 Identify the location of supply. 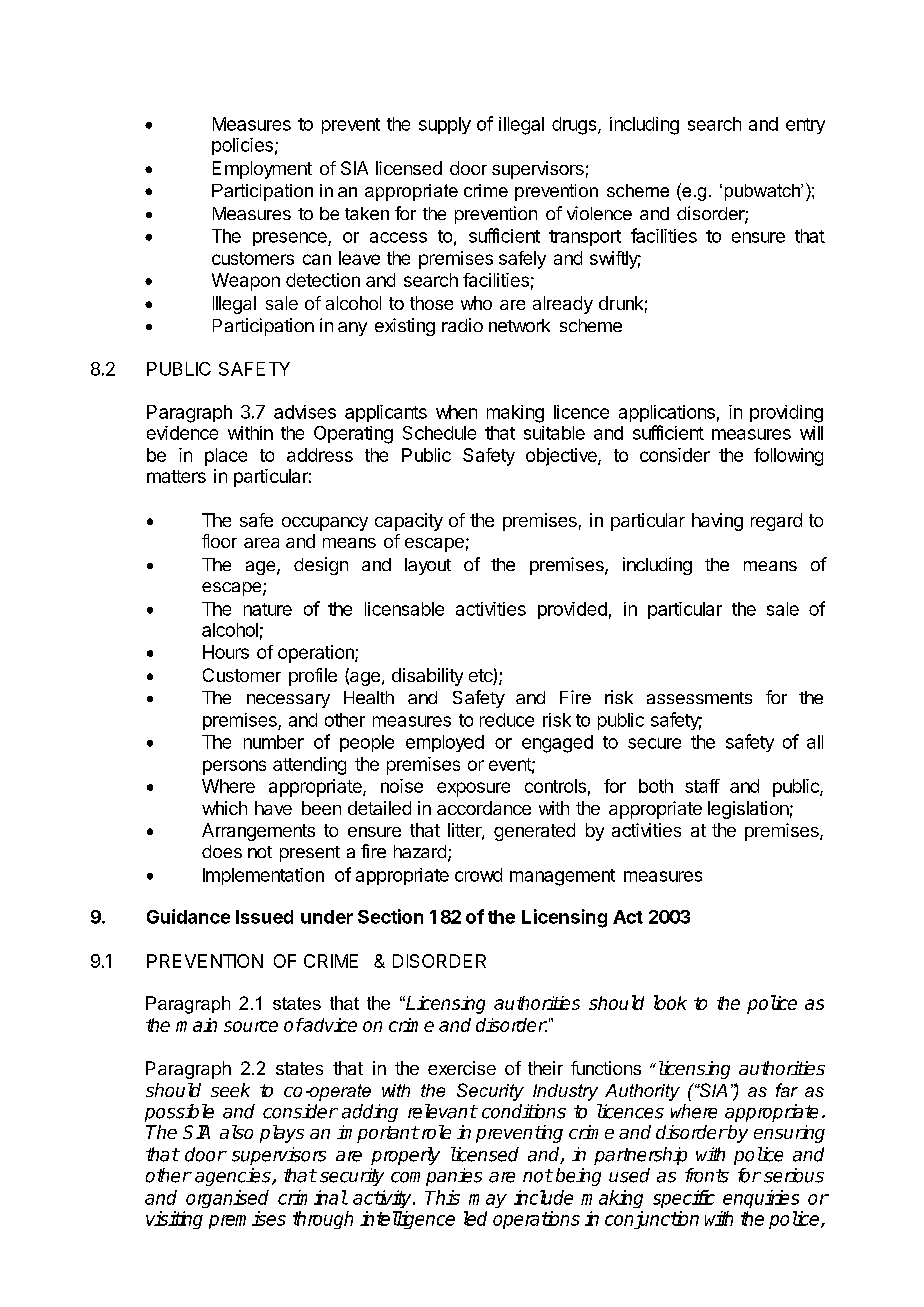
(445, 125).
